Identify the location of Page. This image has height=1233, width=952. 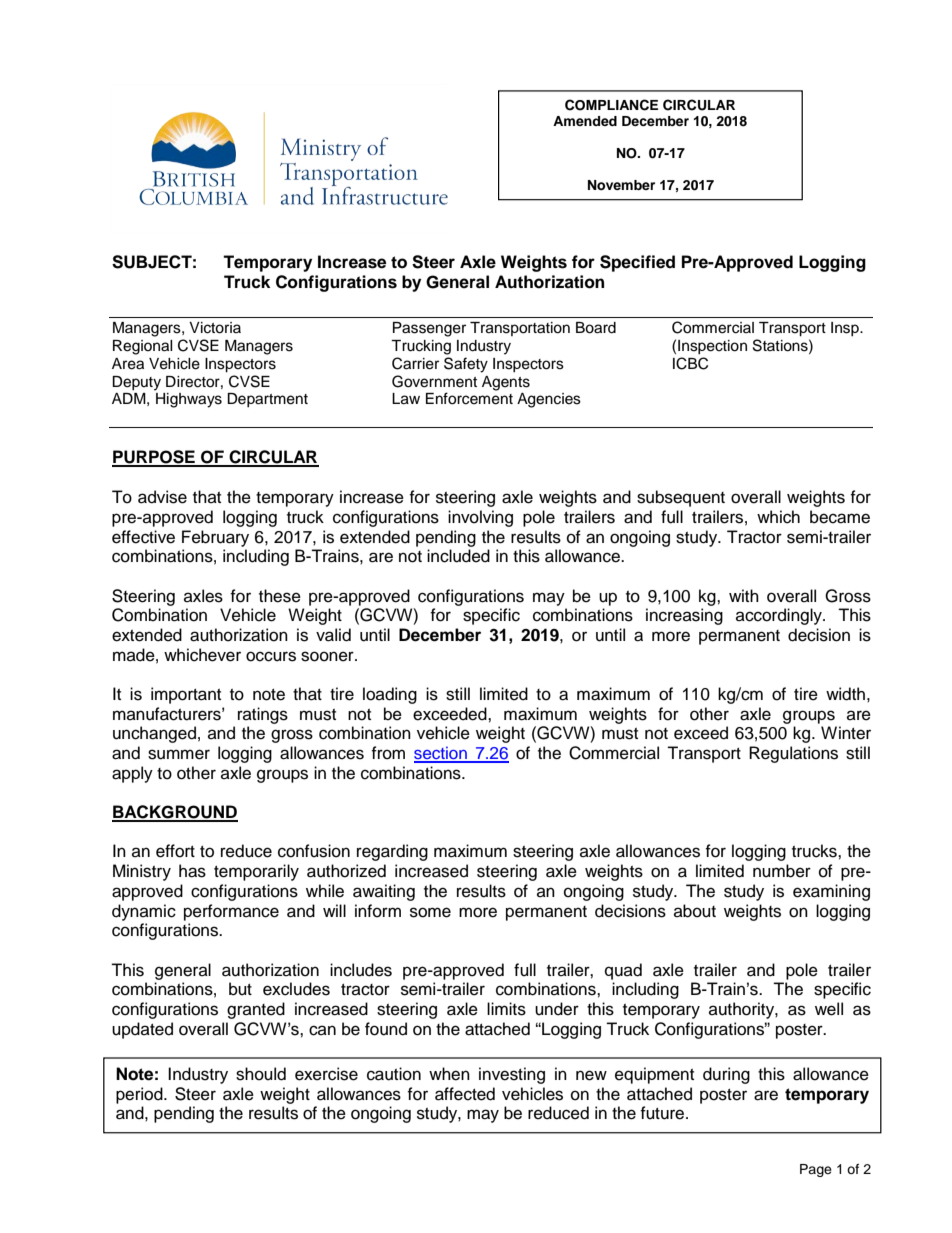
(816, 1170).
